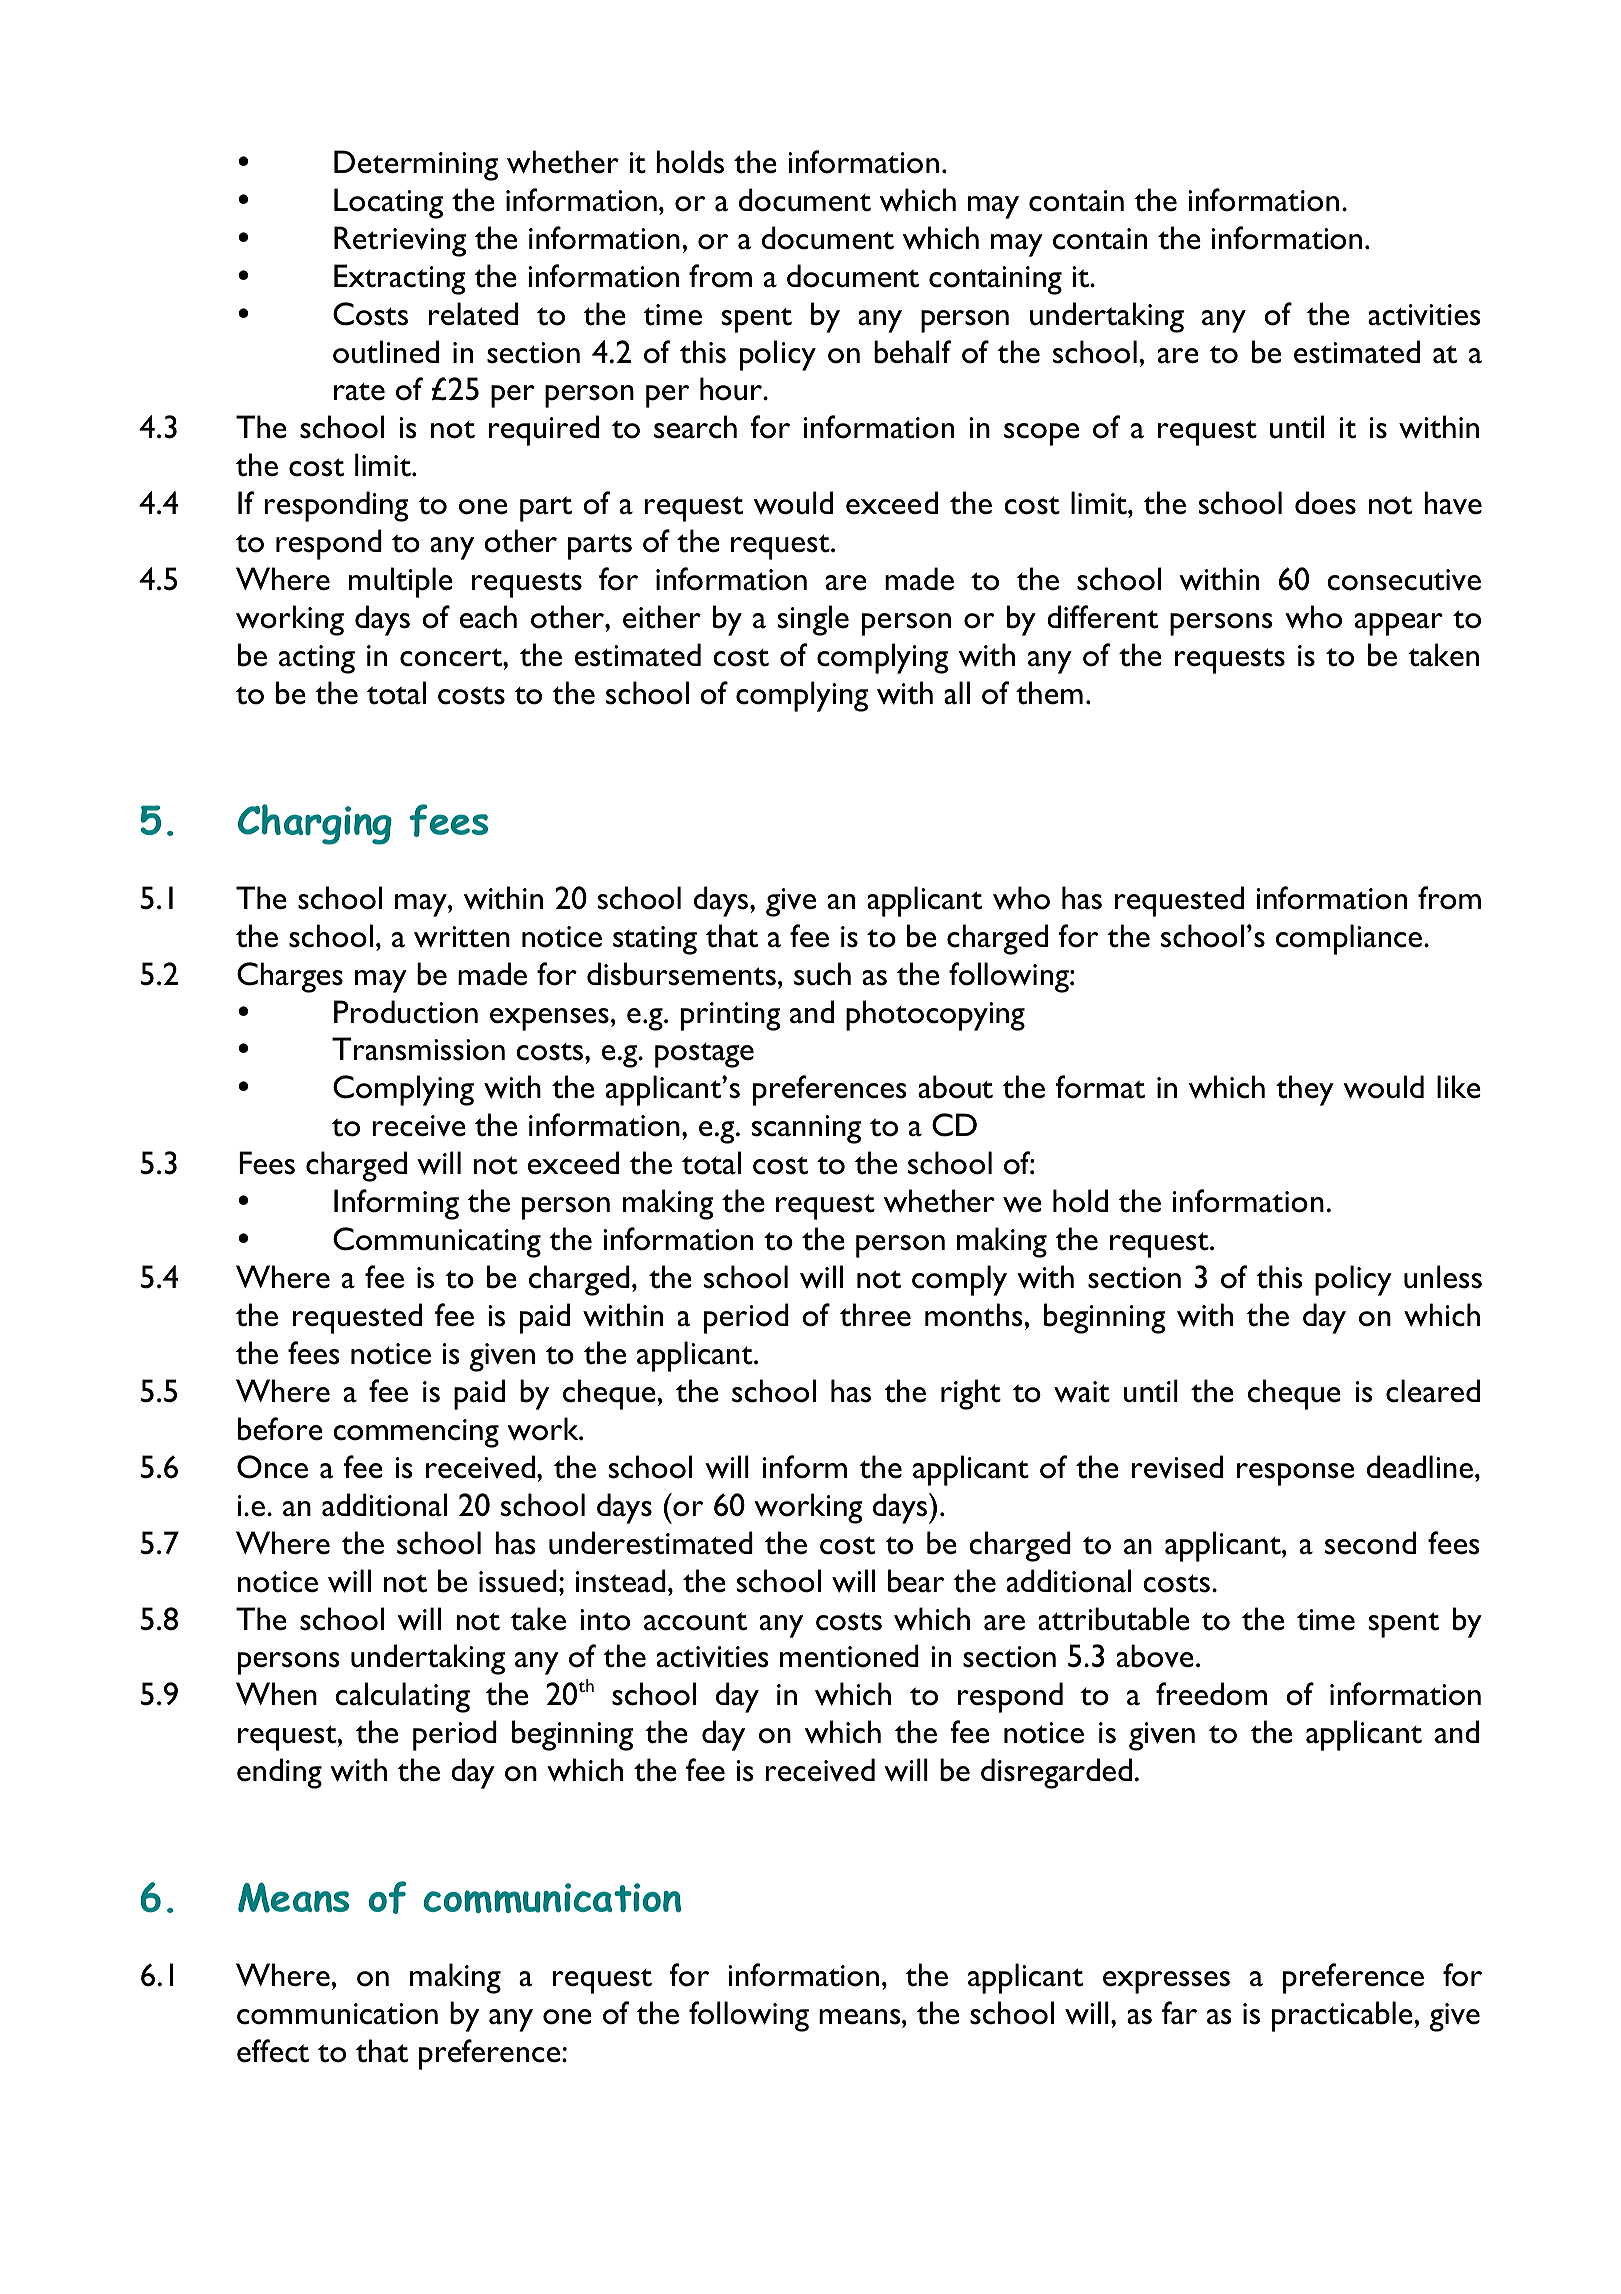 This page has width=1621, height=2294. I want to click on practicable, so click(1342, 2016).
